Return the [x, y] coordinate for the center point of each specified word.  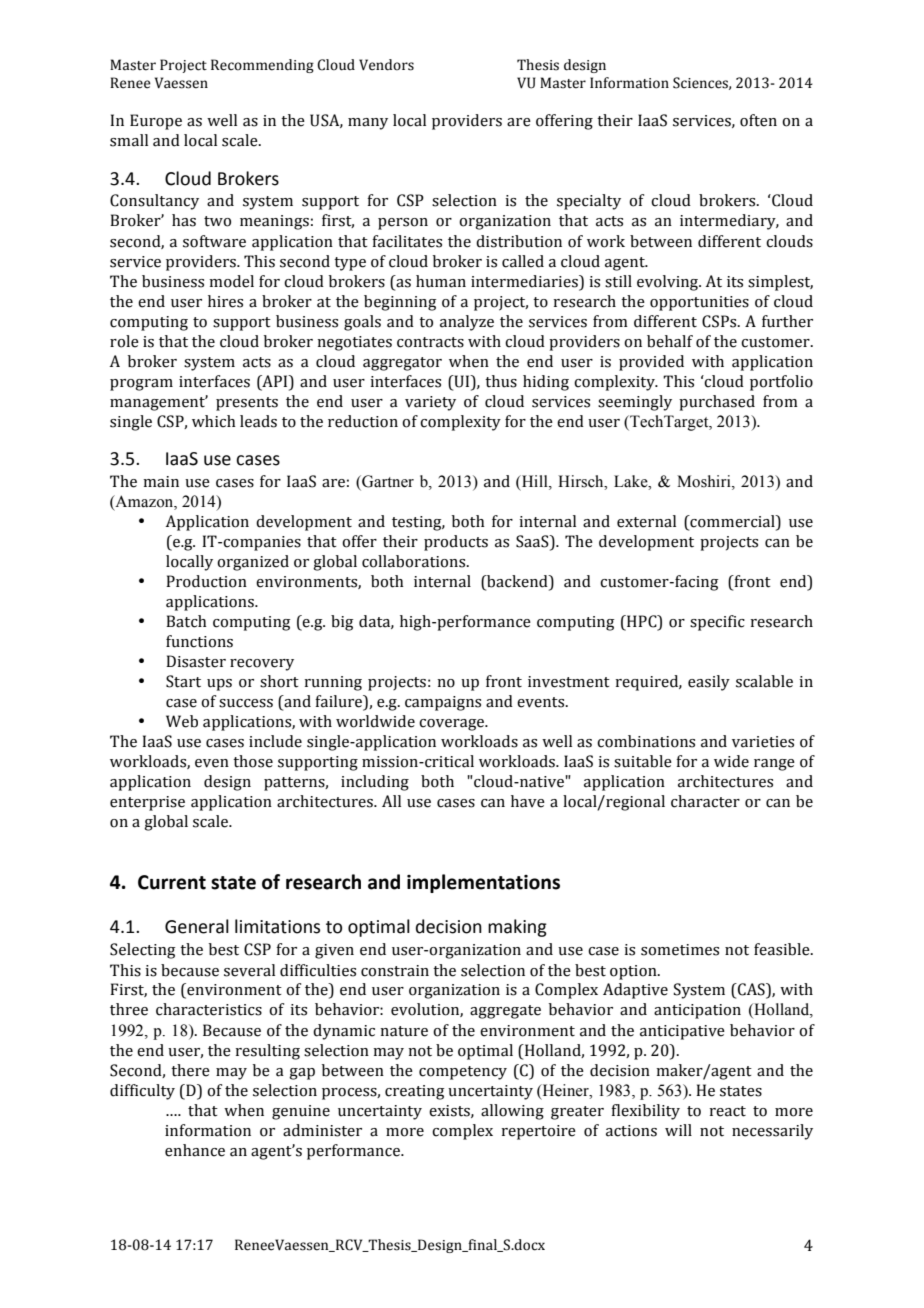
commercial [732, 521]
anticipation [697, 1011]
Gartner [387, 482]
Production [206, 581]
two [217, 221]
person [403, 224]
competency [463, 1073]
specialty [589, 202]
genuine [301, 1112]
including [375, 783]
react [727, 1111]
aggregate [505, 1012]
